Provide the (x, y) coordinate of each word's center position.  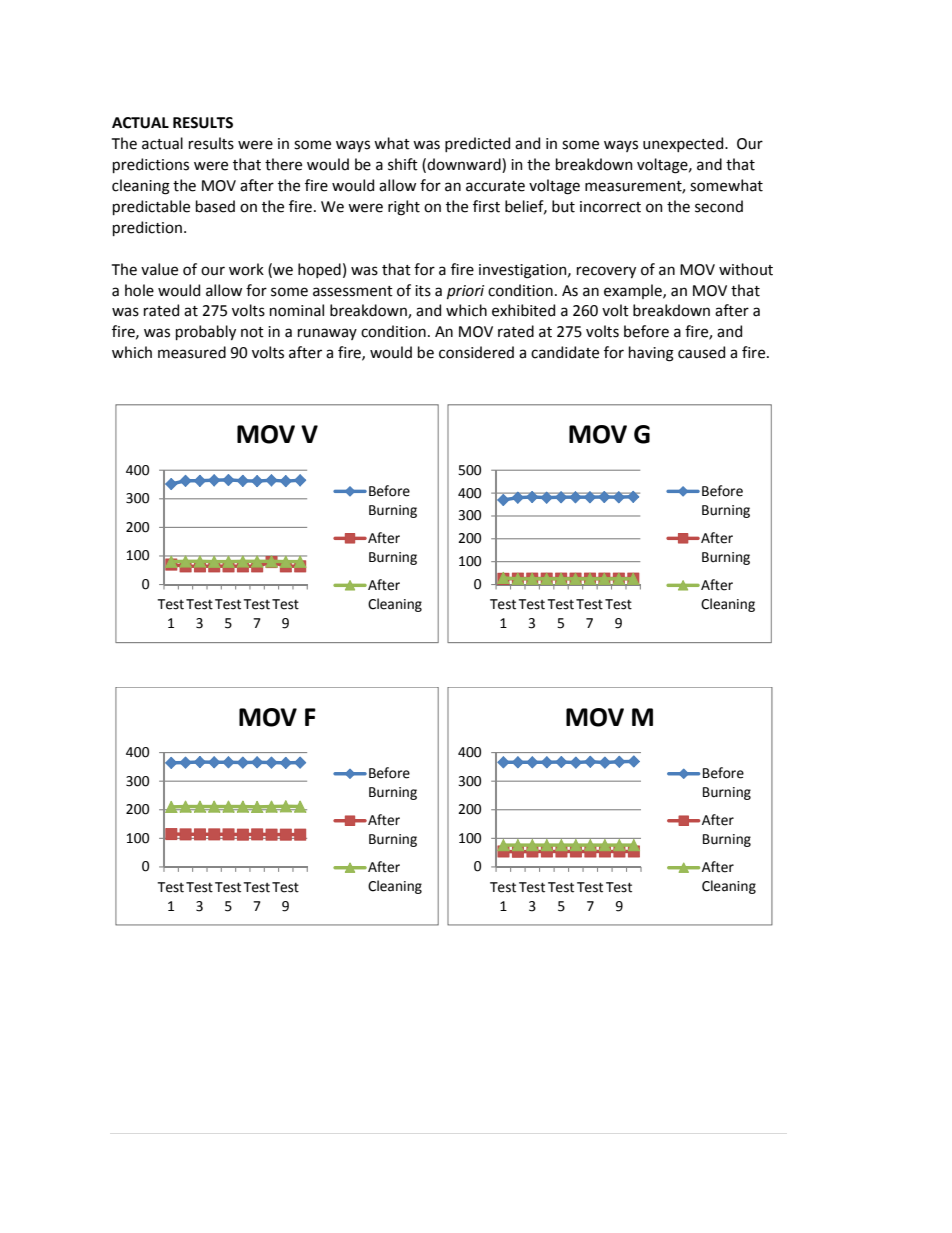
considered (476, 352)
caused (701, 352)
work (246, 269)
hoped (319, 270)
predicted (477, 144)
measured (192, 352)
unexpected (684, 144)
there (283, 164)
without (746, 269)
